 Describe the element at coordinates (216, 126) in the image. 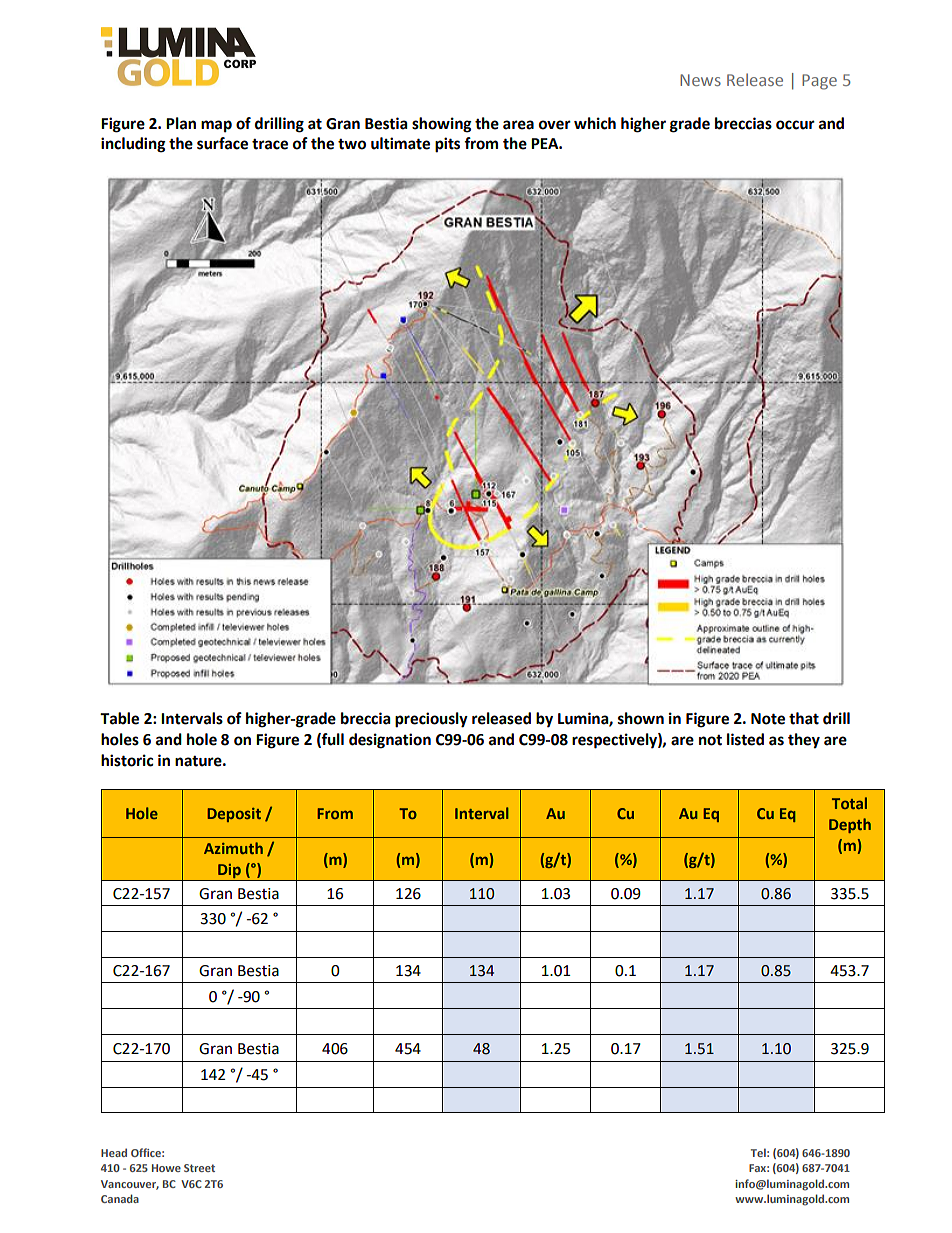

I see `map` at that location.
